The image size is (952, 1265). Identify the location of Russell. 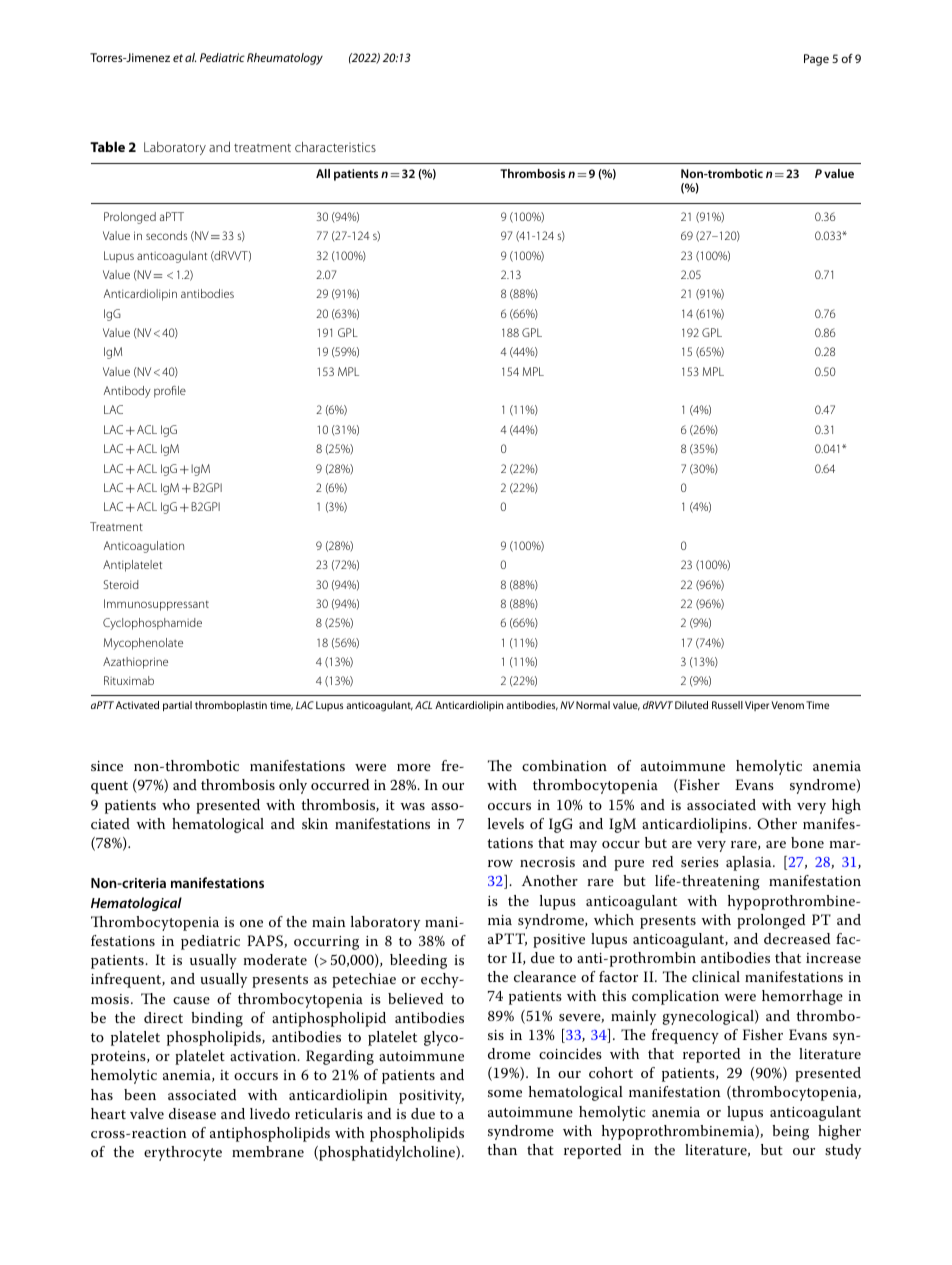
(727, 705).
